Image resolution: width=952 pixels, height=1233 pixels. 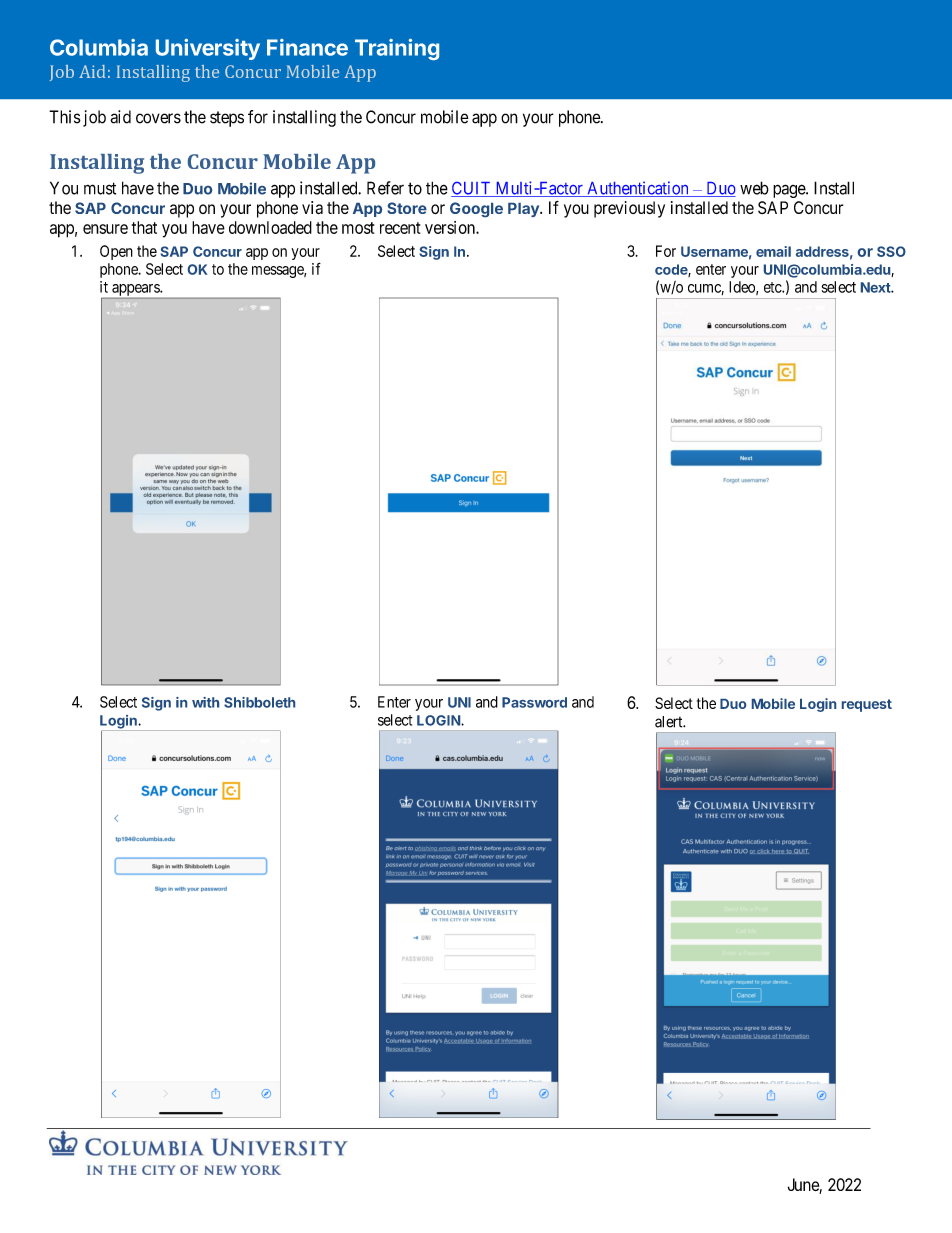 What do you see at coordinates (754, 188) in the image?
I see `web` at bounding box center [754, 188].
